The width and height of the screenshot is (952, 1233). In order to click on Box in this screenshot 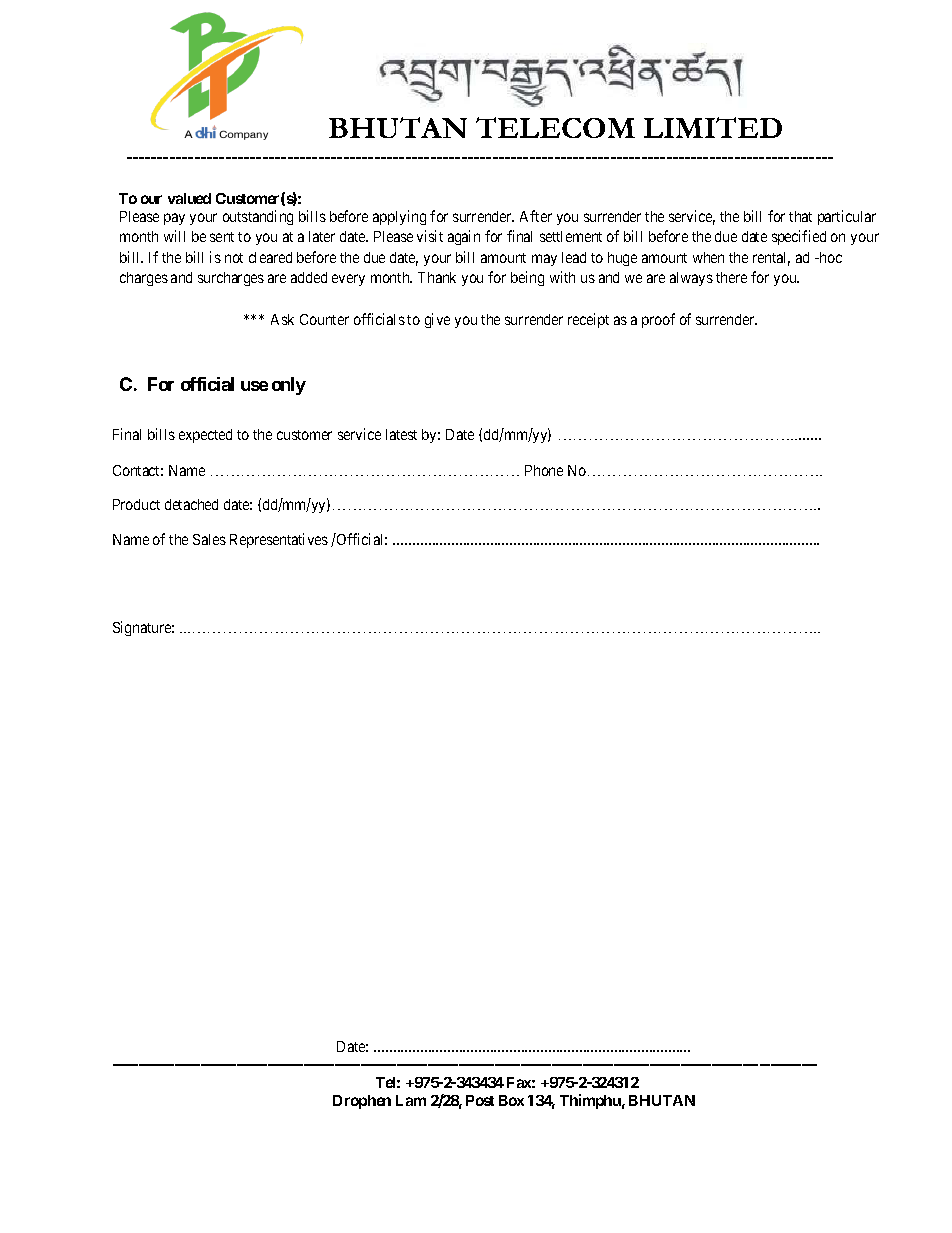, I will do `click(511, 1100)`.
